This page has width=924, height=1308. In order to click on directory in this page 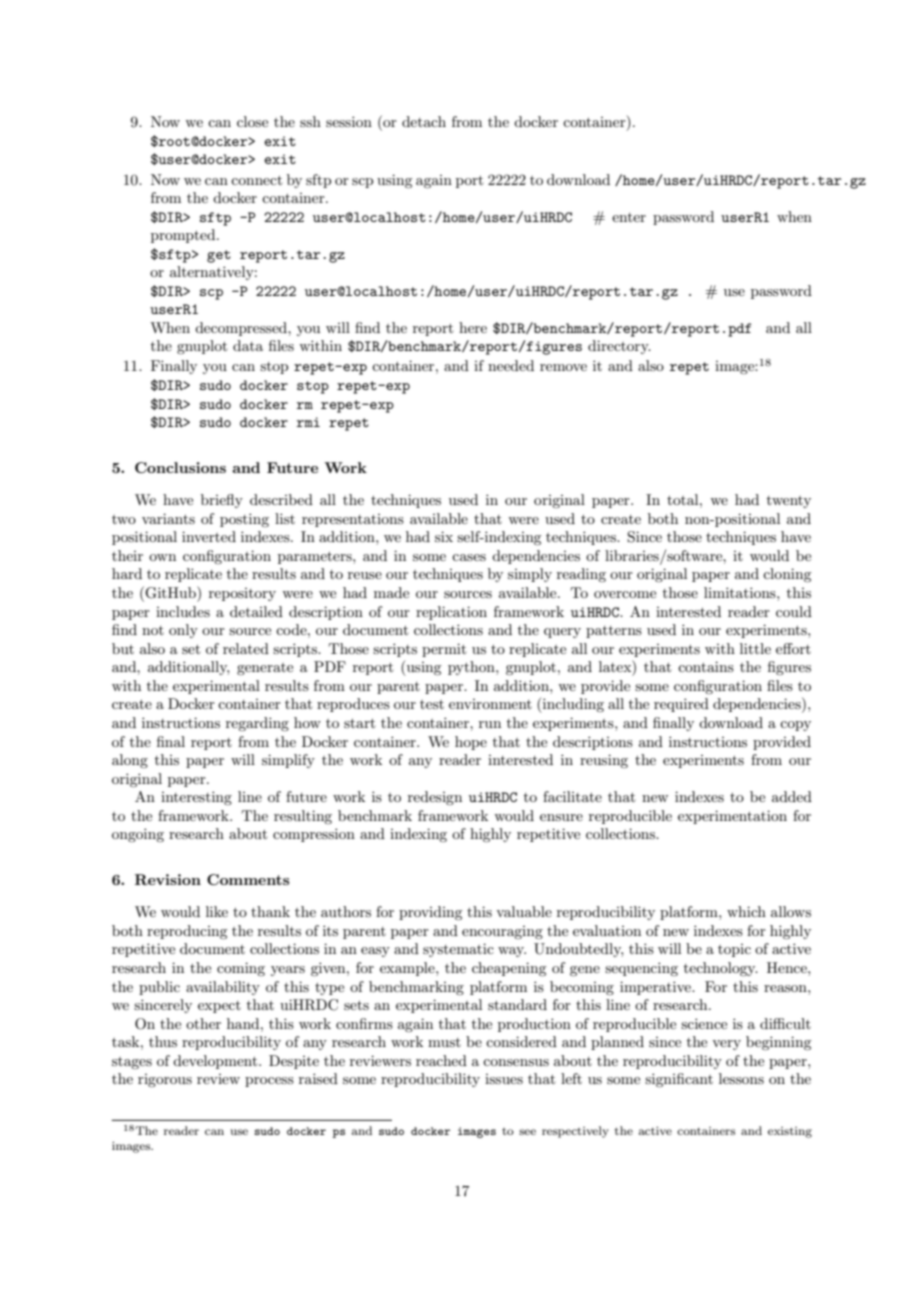, I will do `click(619, 347)`.
